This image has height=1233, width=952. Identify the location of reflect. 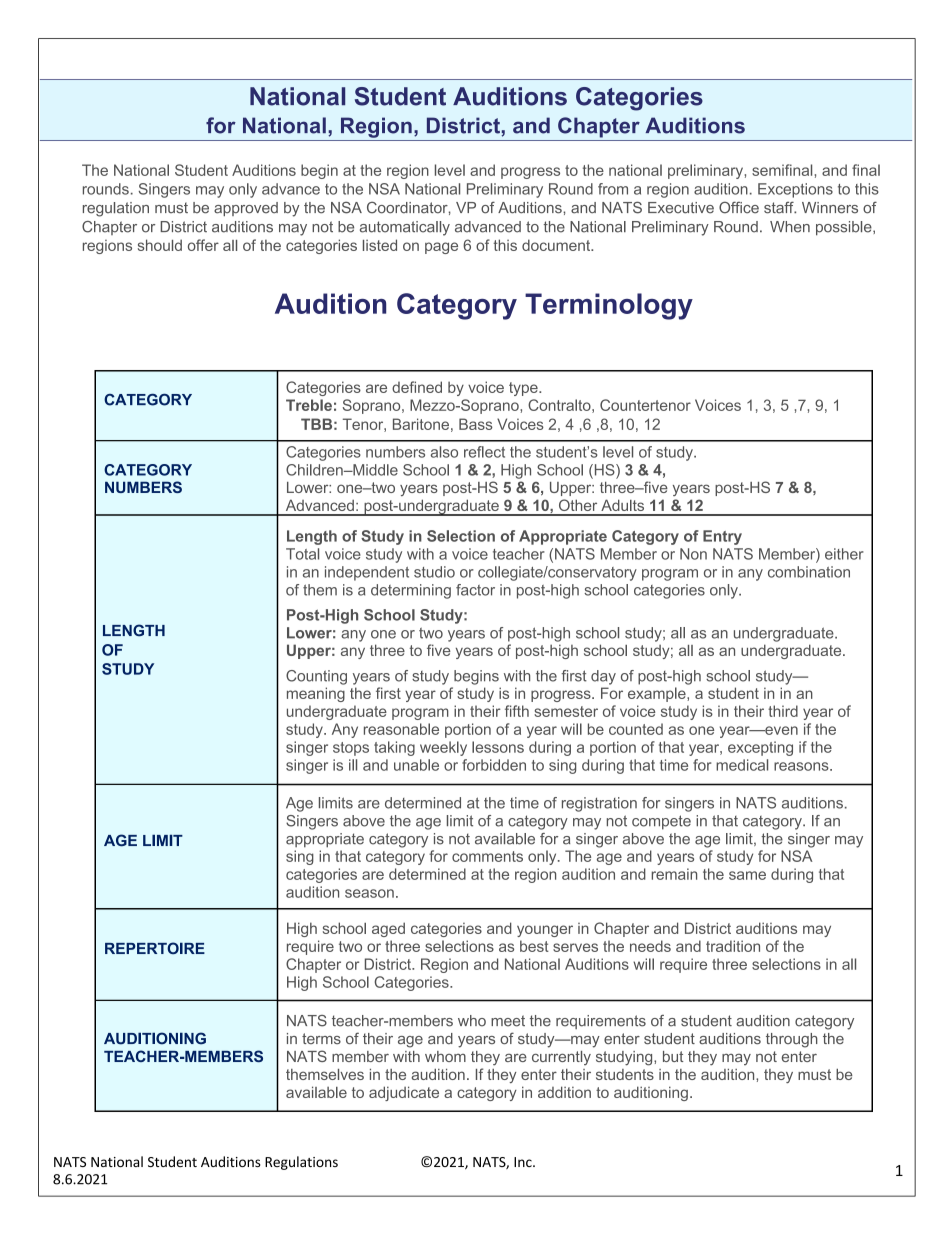
(484, 452).
